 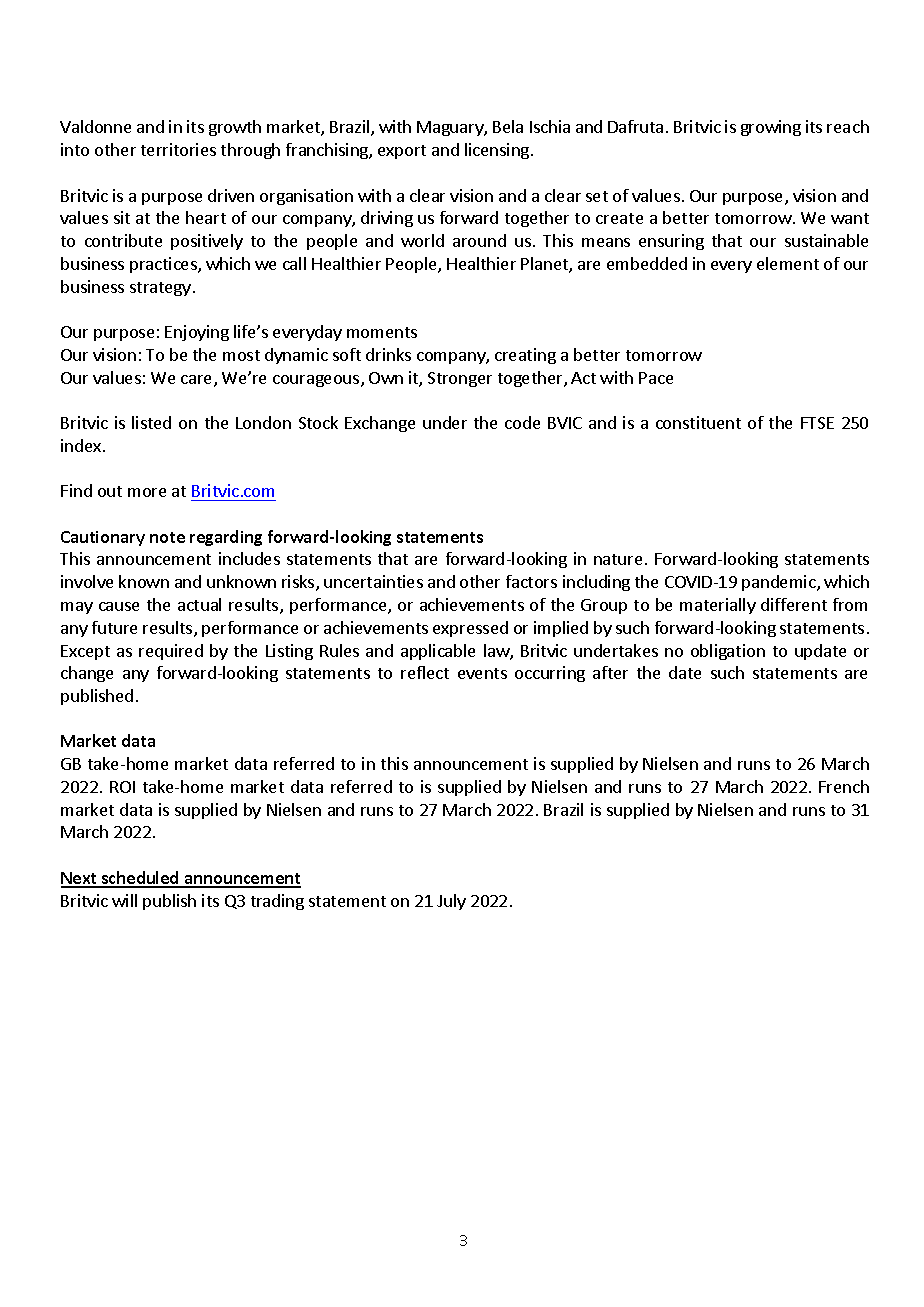 I want to click on territories, so click(x=178, y=149).
